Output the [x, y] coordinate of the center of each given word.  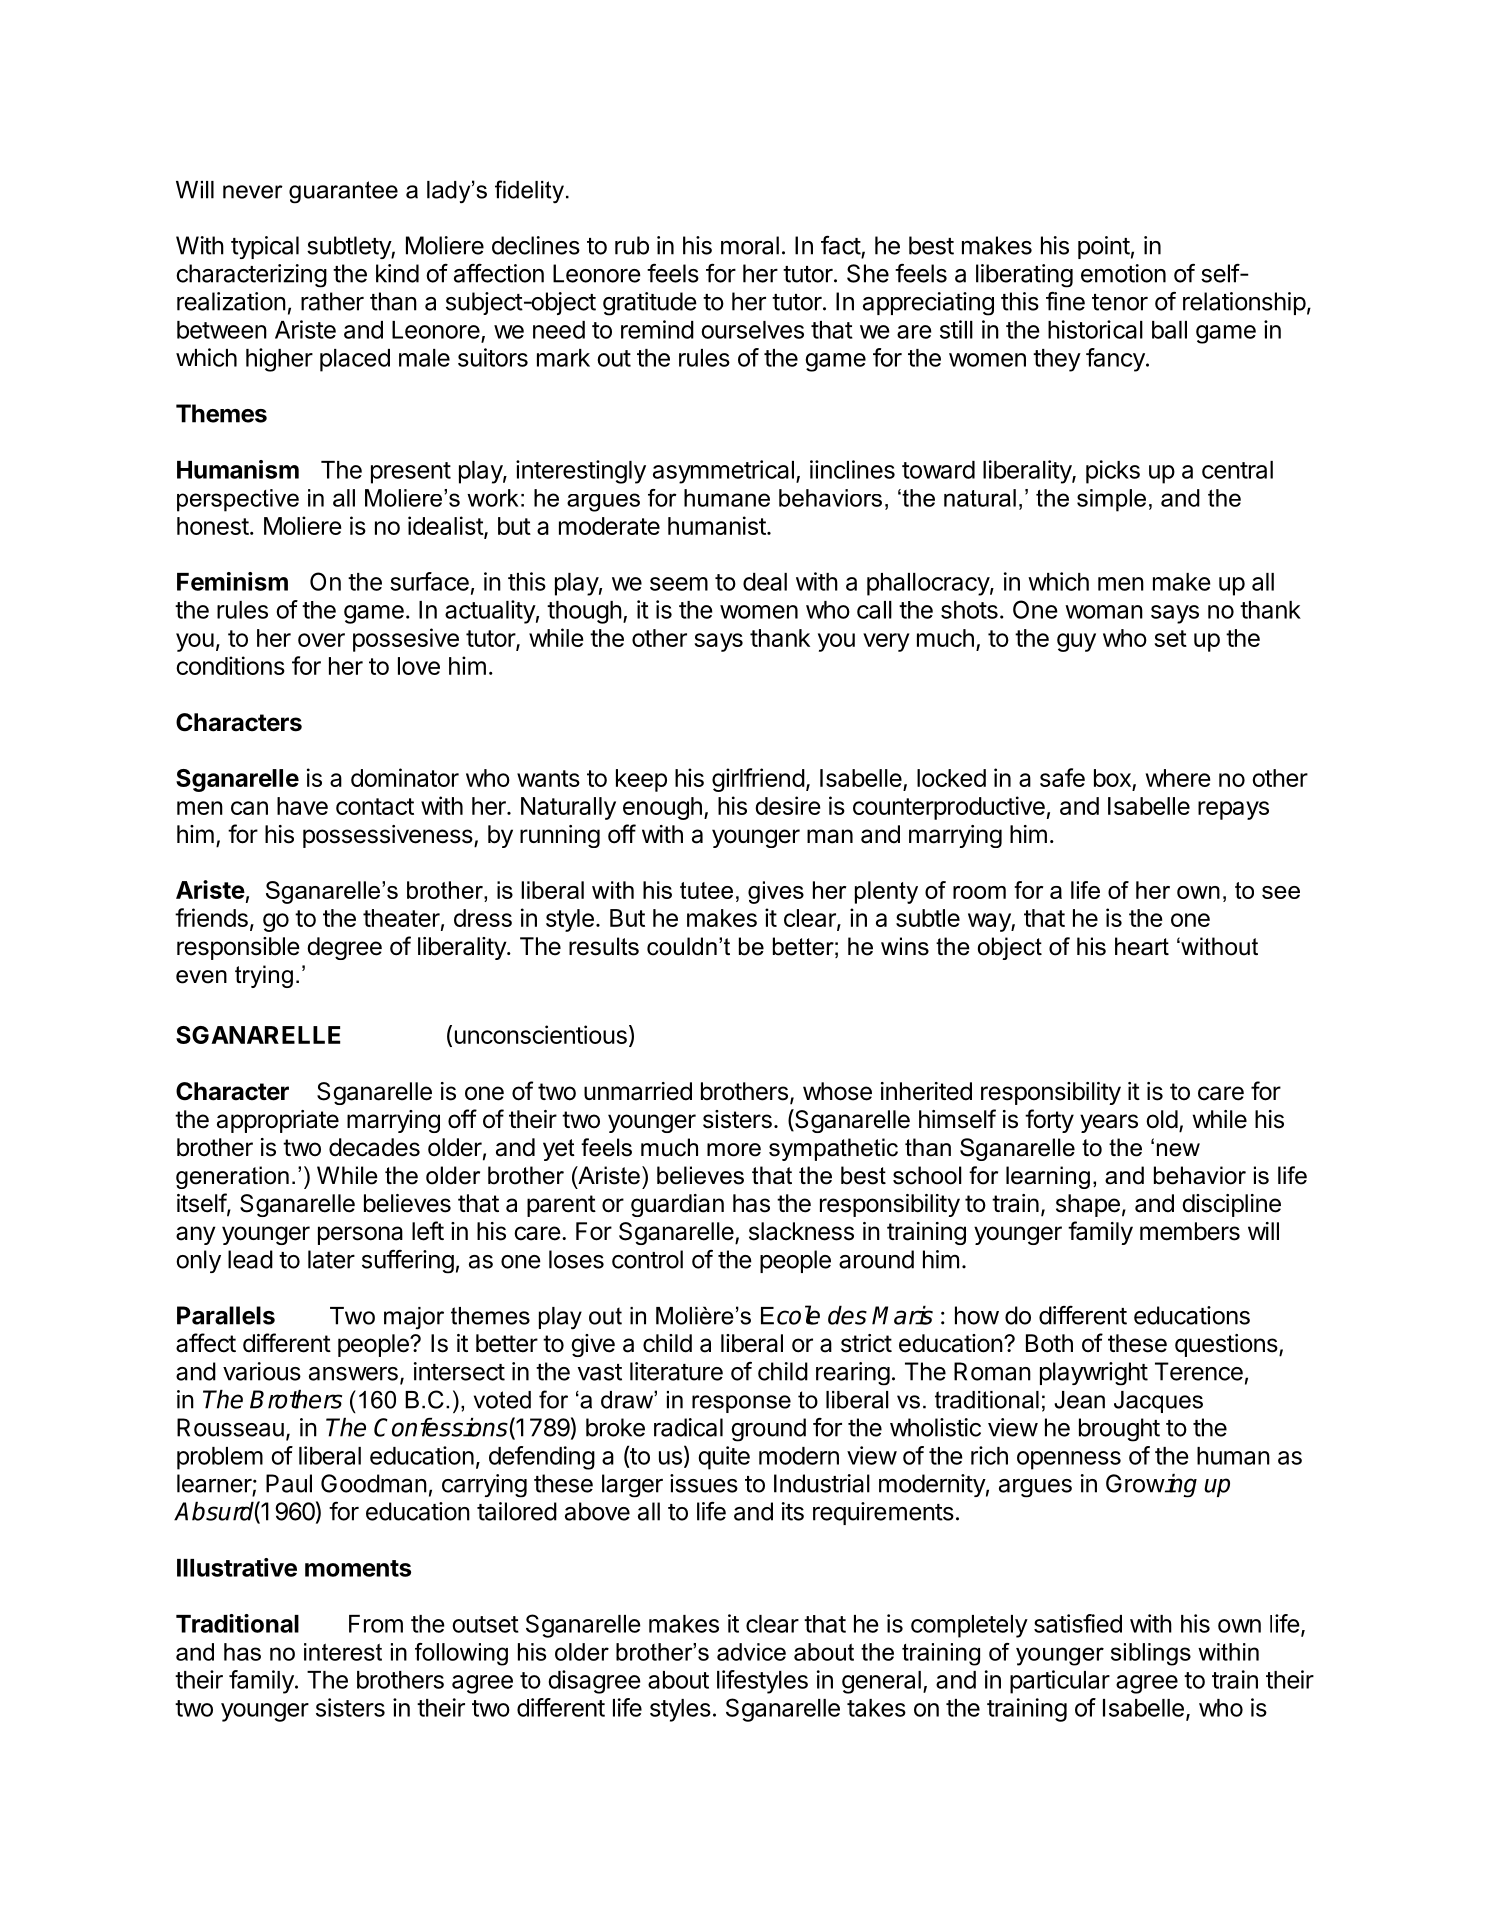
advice [751, 1652]
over [321, 640]
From [376, 1624]
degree [344, 948]
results [604, 946]
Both [1049, 1343]
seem [679, 584]
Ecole [790, 1315]
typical [265, 247]
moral [750, 245]
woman [1104, 612]
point [1104, 247]
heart [1142, 946]
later [331, 1259]
